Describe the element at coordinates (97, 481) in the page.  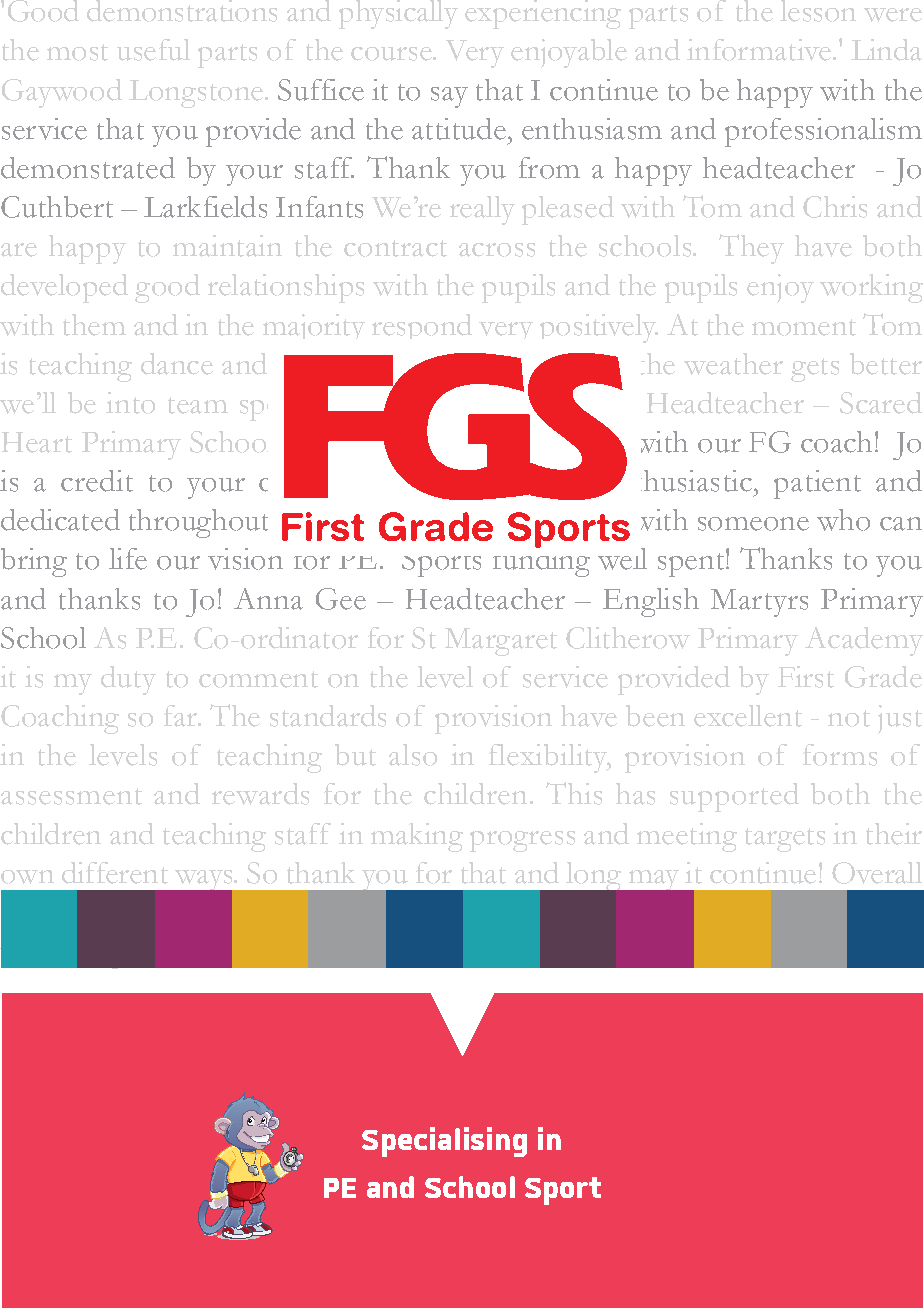
I see `credit` at that location.
